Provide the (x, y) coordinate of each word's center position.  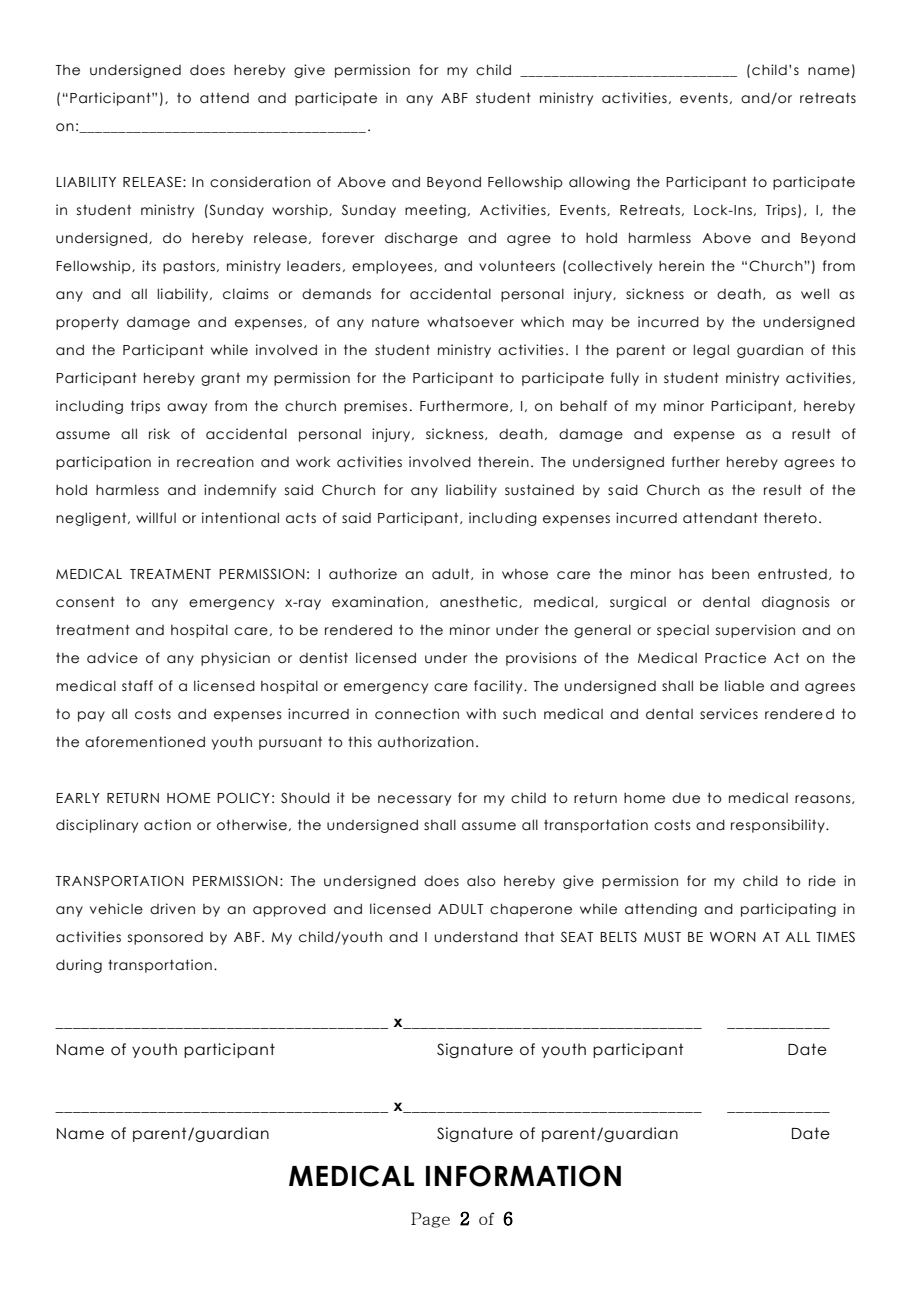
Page (430, 1220)
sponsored (165, 938)
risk (159, 434)
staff (137, 686)
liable (744, 686)
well (815, 294)
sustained (539, 490)
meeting (435, 211)
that (539, 937)
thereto (790, 518)
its (149, 266)
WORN (733, 937)
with (481, 713)
